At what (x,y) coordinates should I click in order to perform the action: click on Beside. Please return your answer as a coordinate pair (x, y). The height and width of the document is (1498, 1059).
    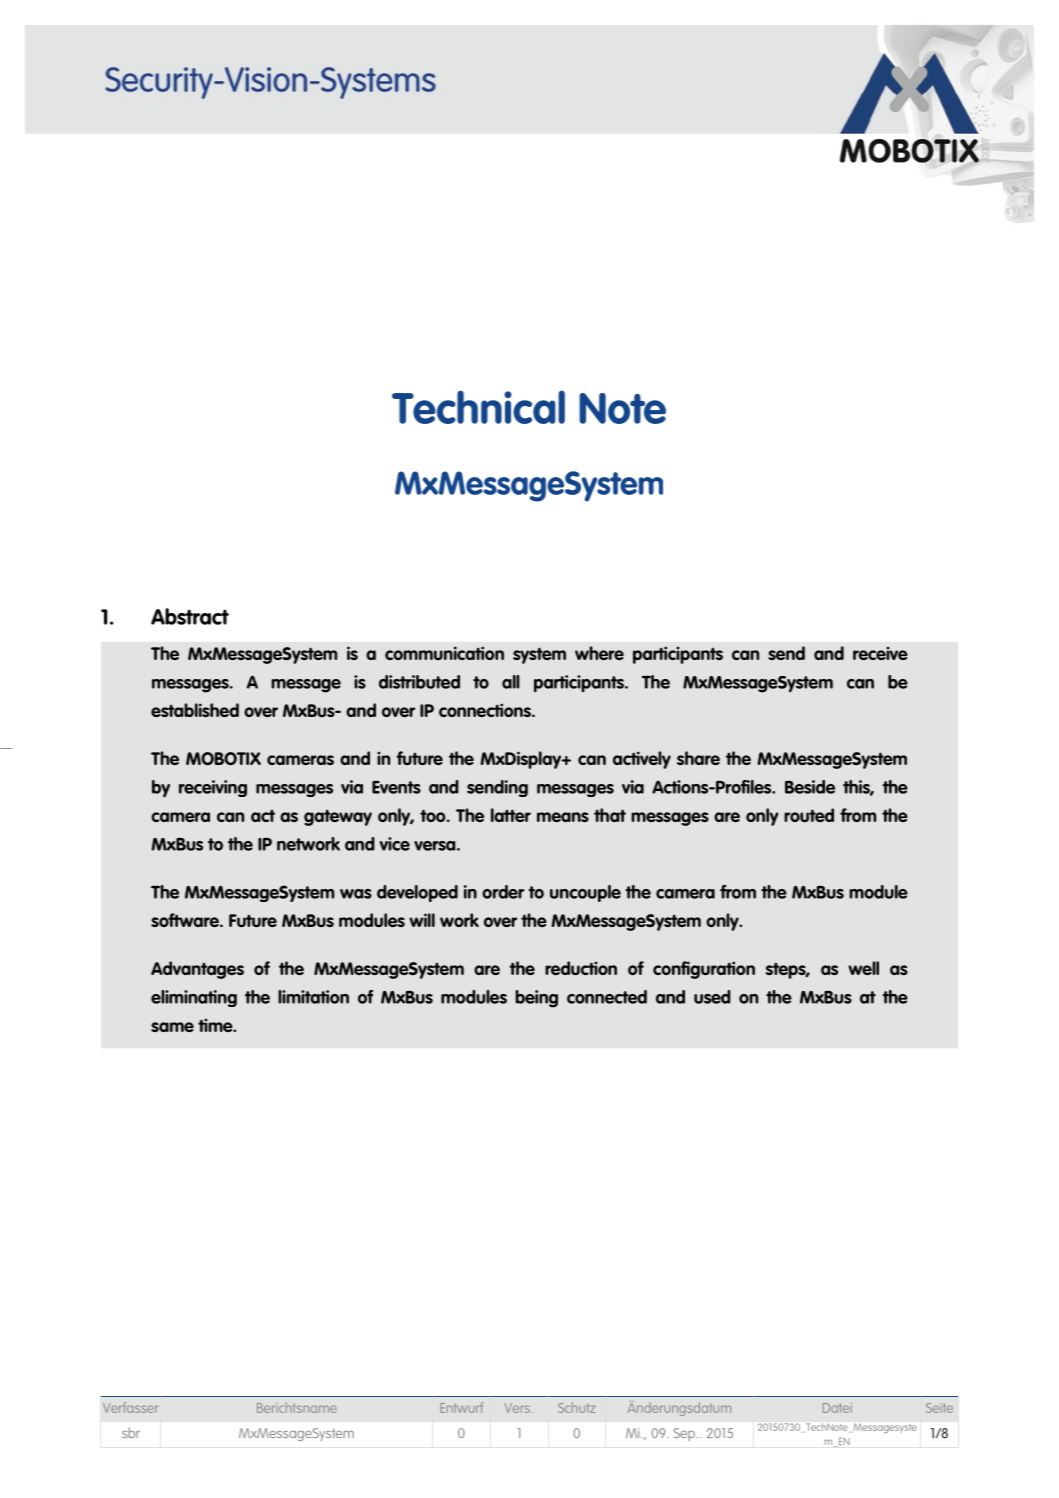
    Looking at the image, I should click on (810, 787).
